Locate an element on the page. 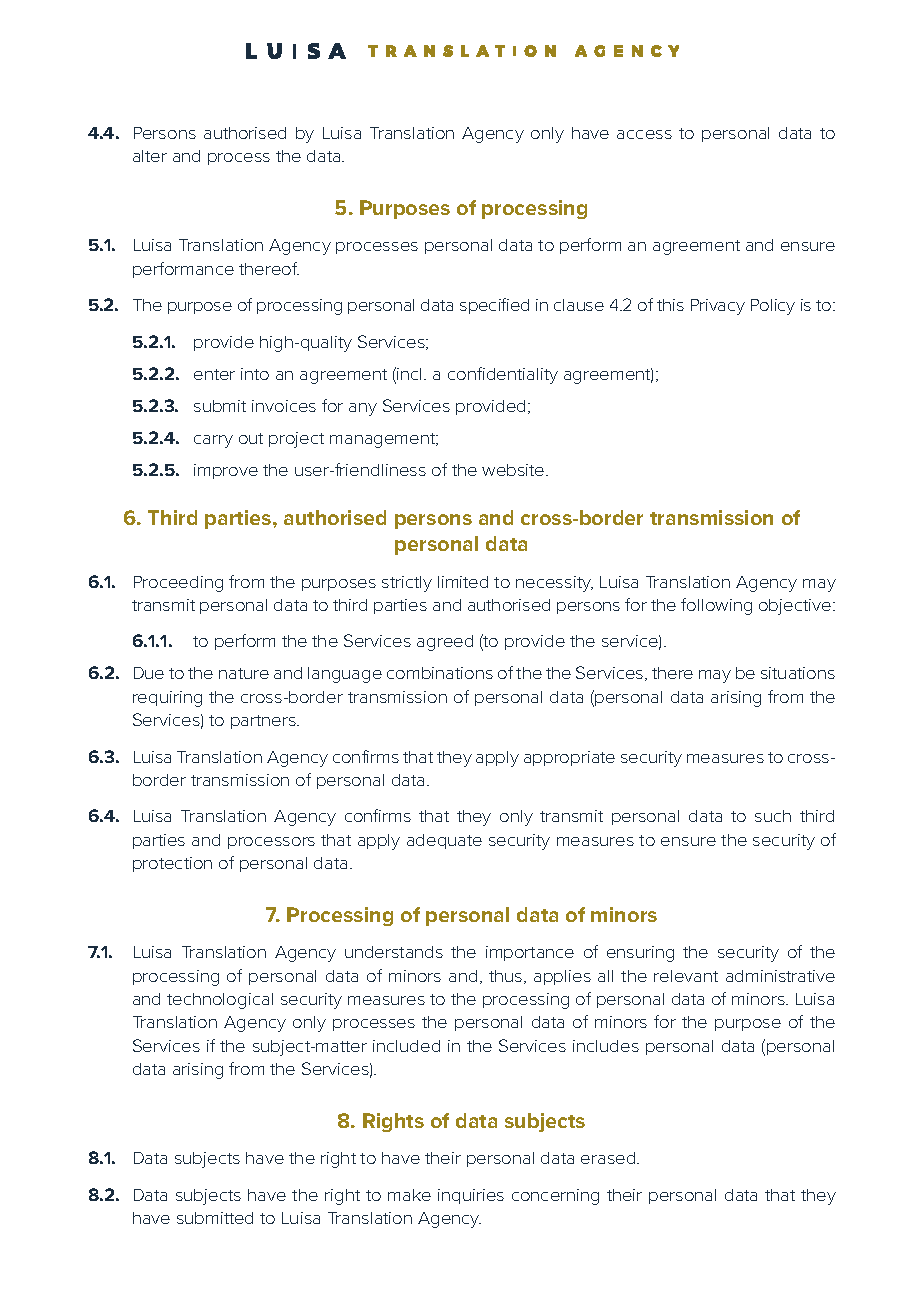  appropriate is located at coordinates (569, 758).
